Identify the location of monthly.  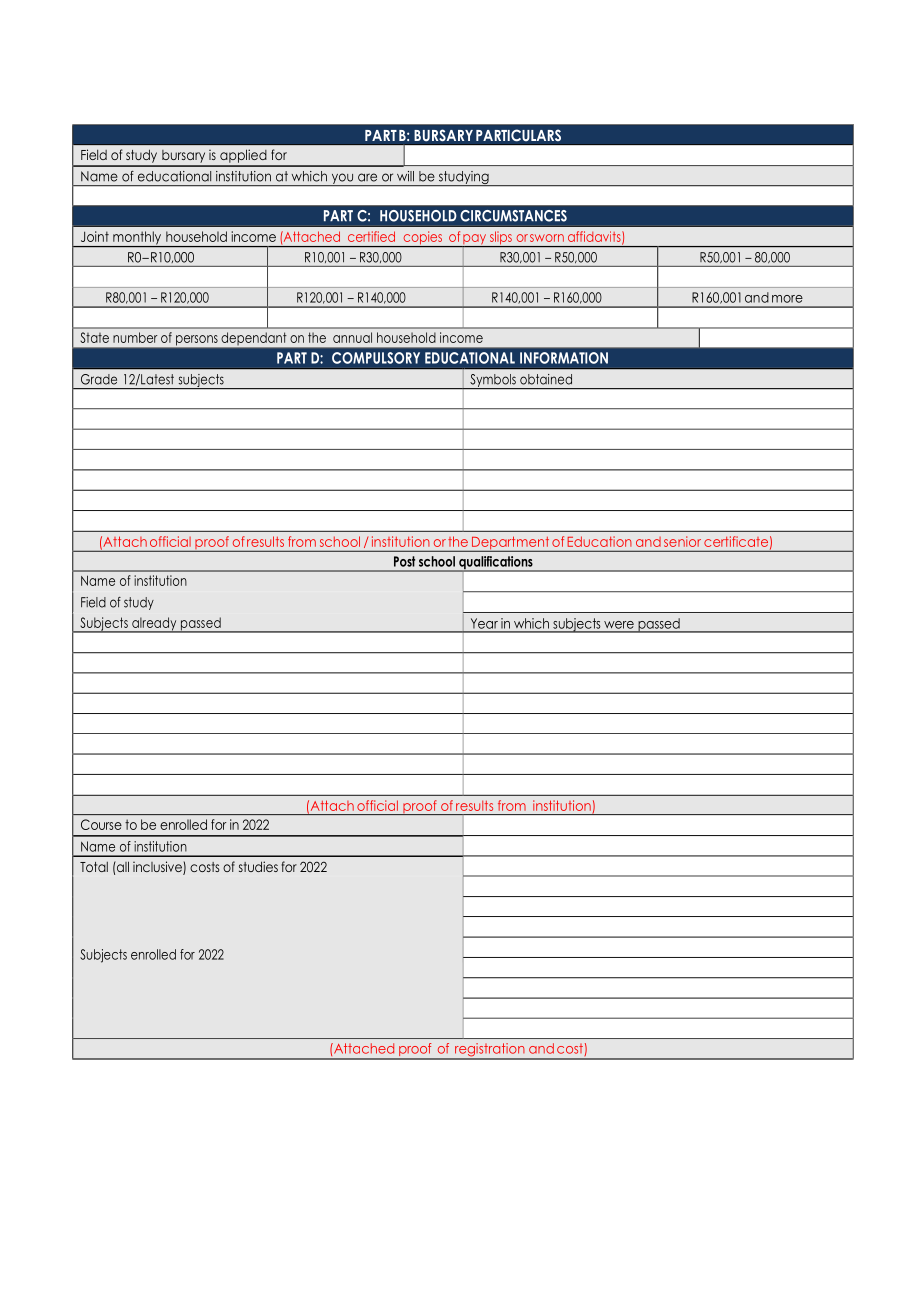
(137, 239).
